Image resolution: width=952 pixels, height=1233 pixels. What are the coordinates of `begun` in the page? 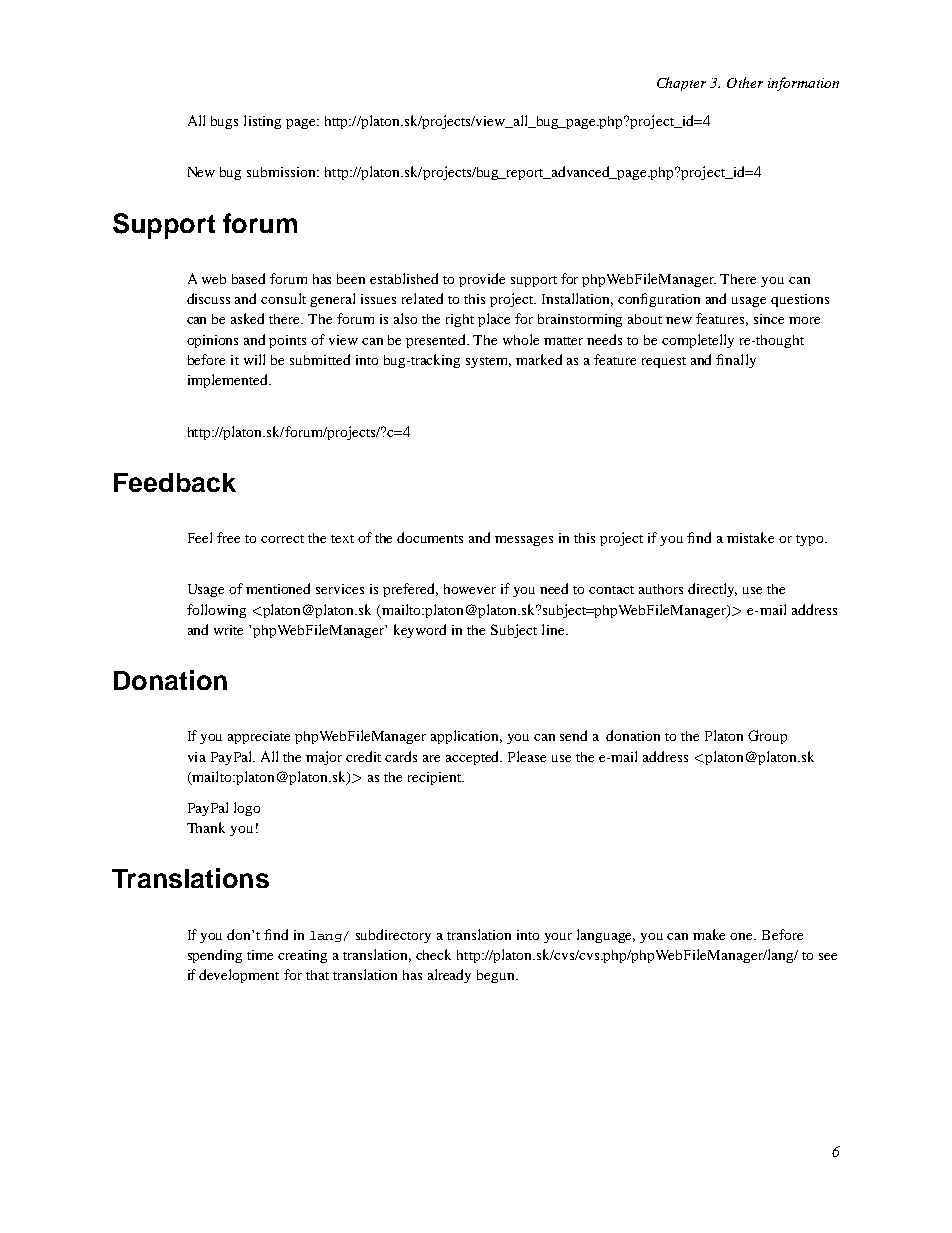 It's located at (497, 976).
